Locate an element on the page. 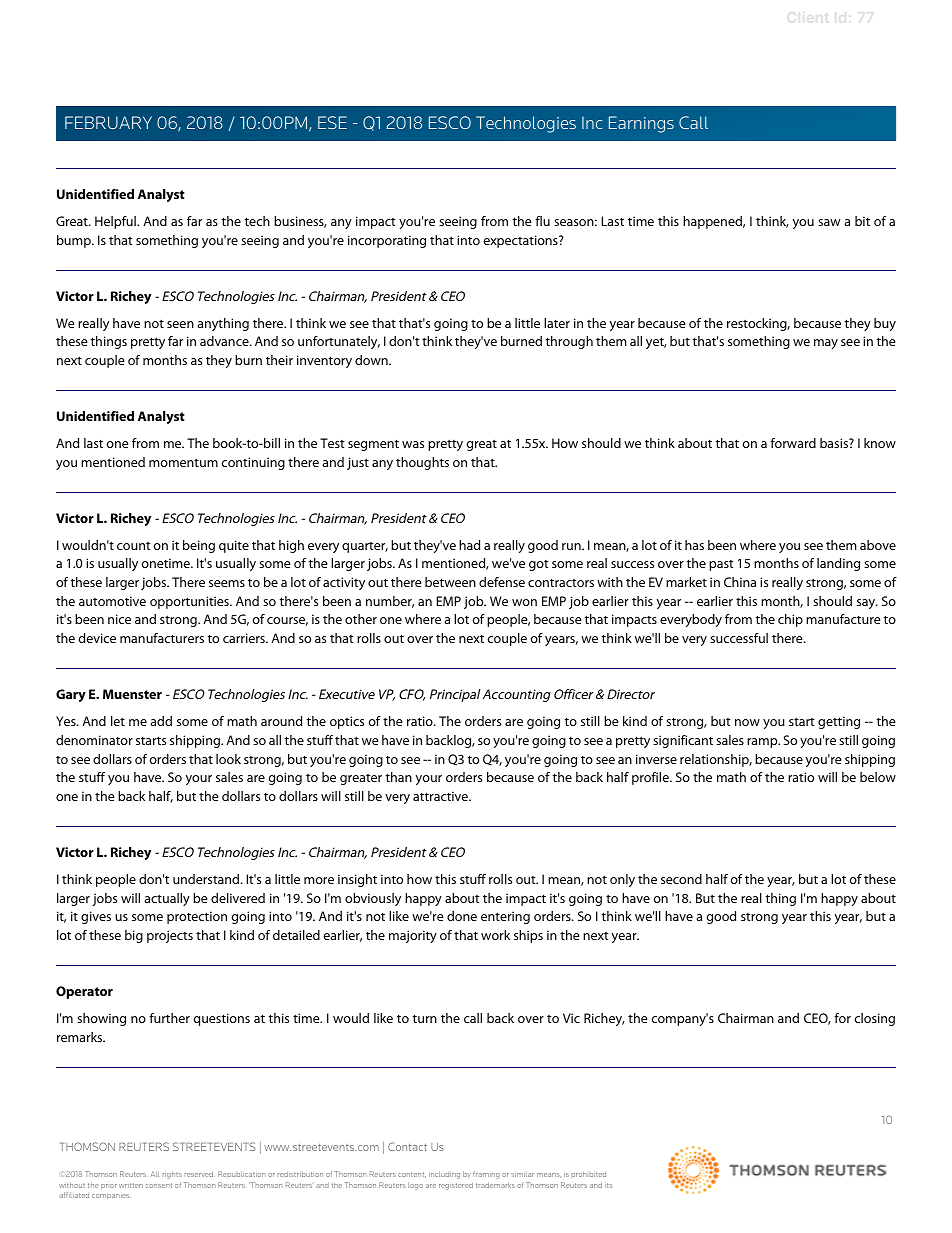 This document has width=952, height=1233. Muenster is located at coordinates (132, 694).
